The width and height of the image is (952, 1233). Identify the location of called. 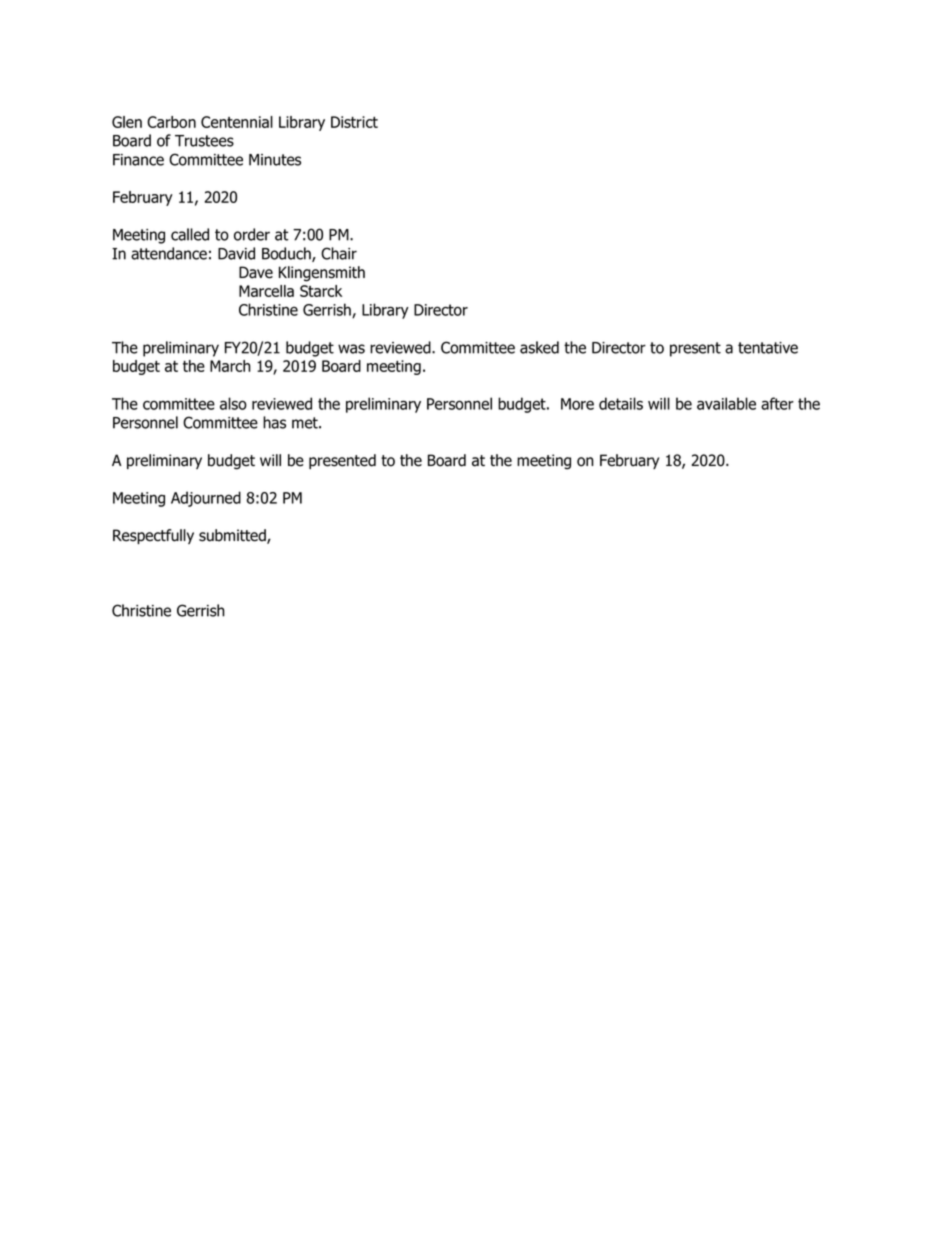
(190, 234).
